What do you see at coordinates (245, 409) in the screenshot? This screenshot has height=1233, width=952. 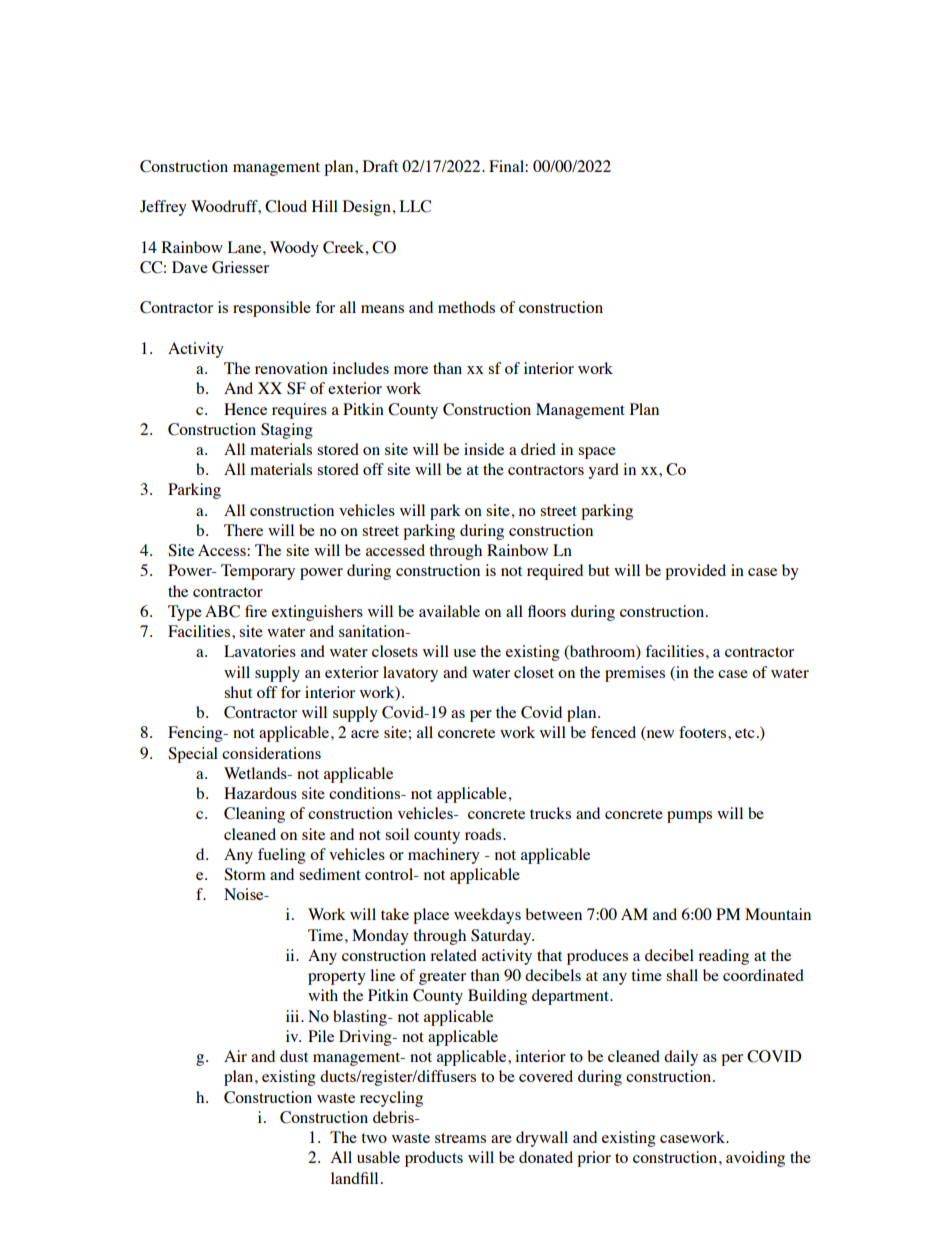 I see `Hence` at bounding box center [245, 409].
